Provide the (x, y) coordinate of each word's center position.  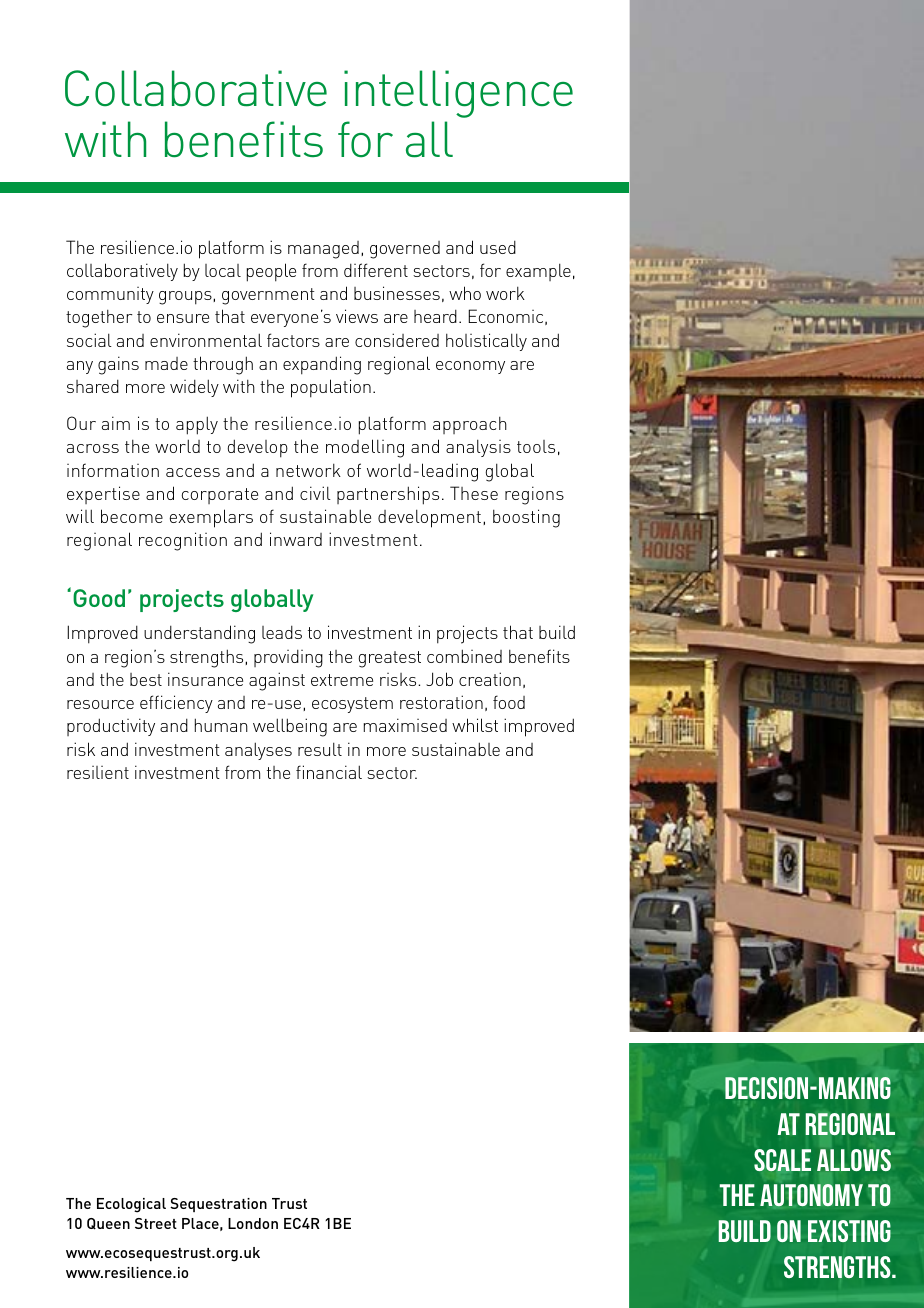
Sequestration (218, 1205)
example (538, 272)
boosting (526, 518)
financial (329, 772)
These (474, 493)
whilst (475, 725)
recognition (183, 541)
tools (536, 446)
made (166, 363)
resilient (98, 772)
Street (156, 1223)
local (223, 270)
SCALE (782, 1160)
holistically (486, 342)
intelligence (458, 94)
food (509, 702)
